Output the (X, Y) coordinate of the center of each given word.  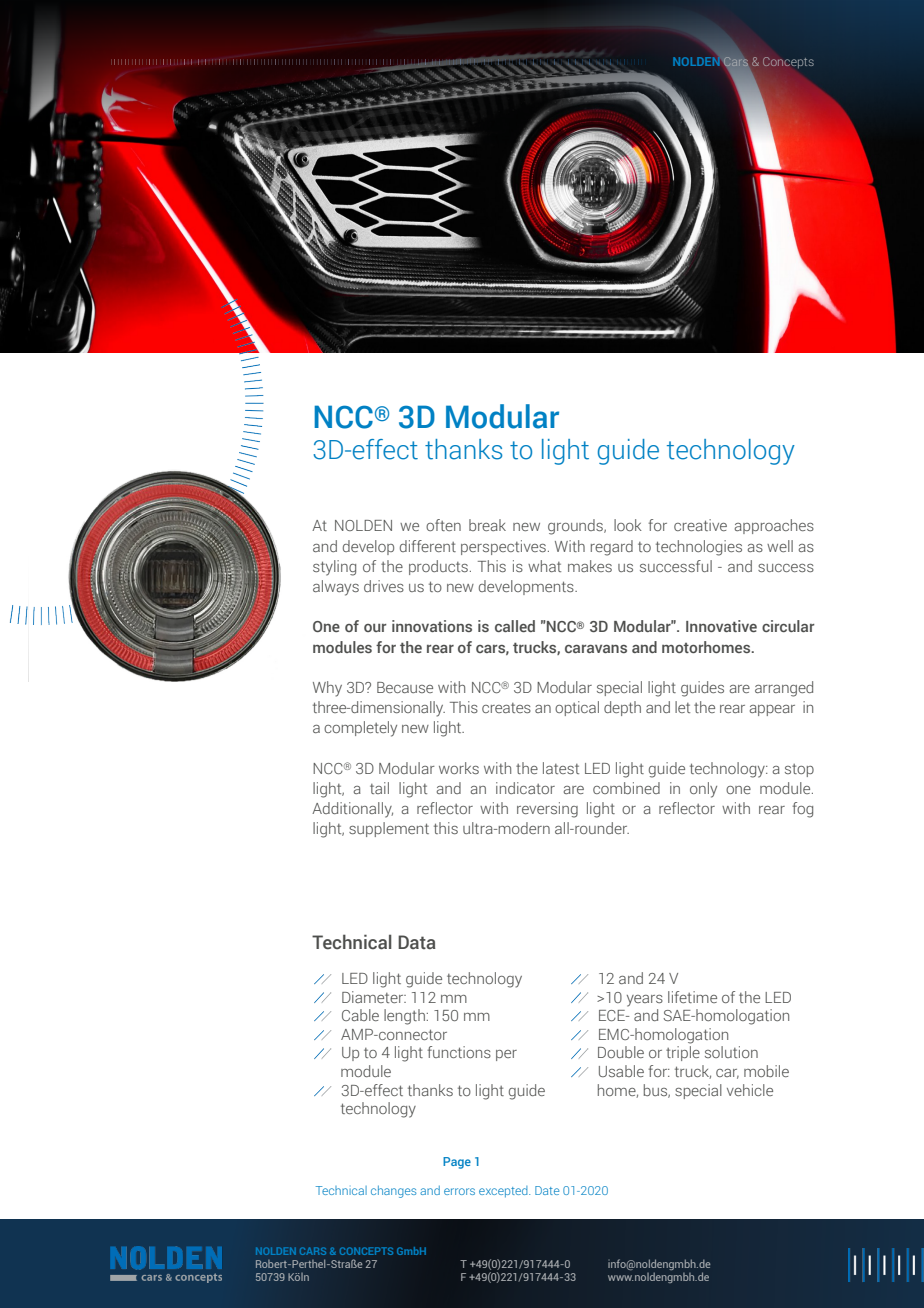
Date (547, 1190)
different (428, 546)
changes (393, 1191)
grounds (576, 527)
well (780, 546)
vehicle (750, 1090)
